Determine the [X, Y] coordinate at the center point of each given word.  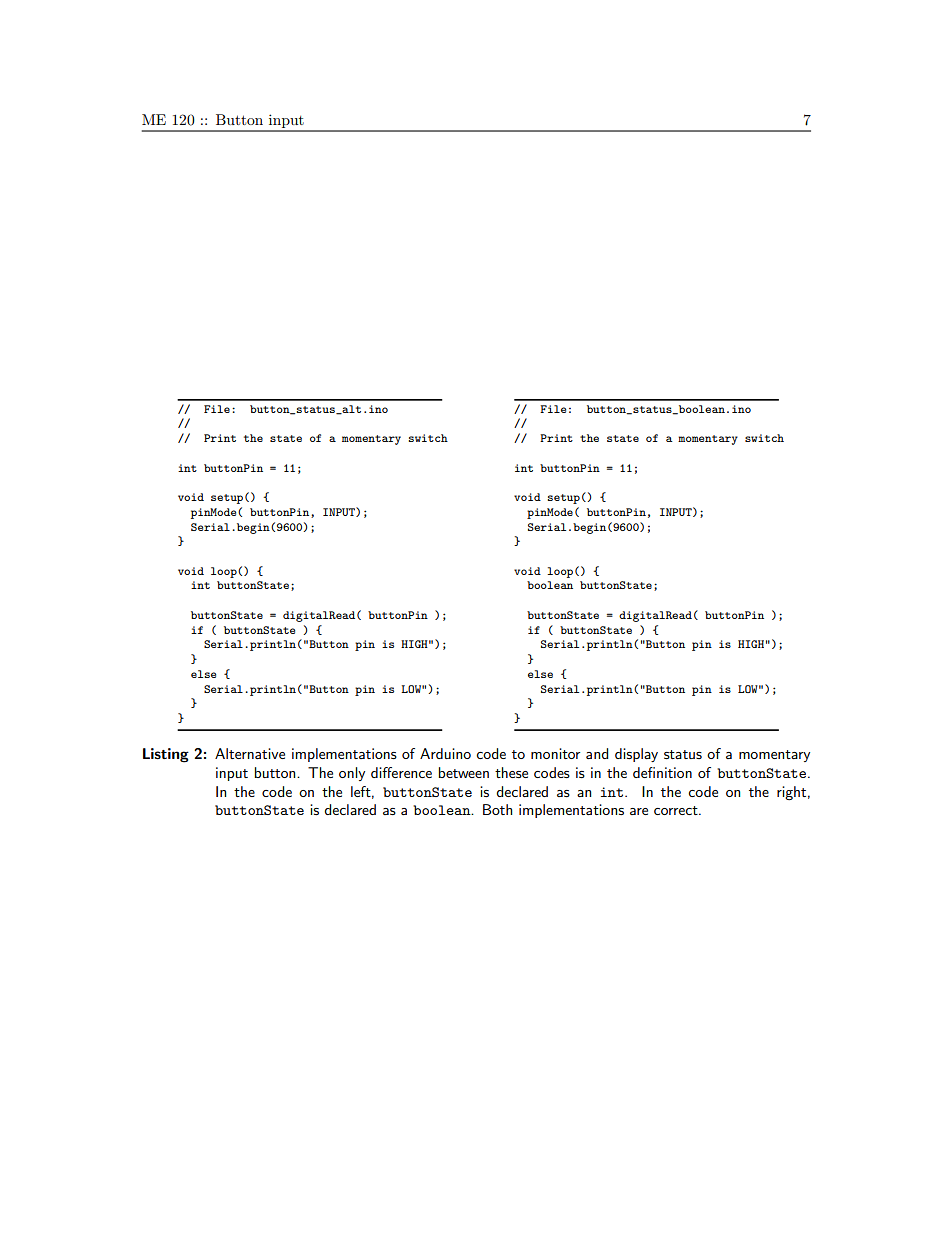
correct [677, 810]
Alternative [250, 753]
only [352, 774]
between [464, 772]
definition [662, 772]
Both [497, 809]
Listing [166, 755]
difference [401, 772]
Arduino [445, 753]
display [636, 755]
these [511, 772]
